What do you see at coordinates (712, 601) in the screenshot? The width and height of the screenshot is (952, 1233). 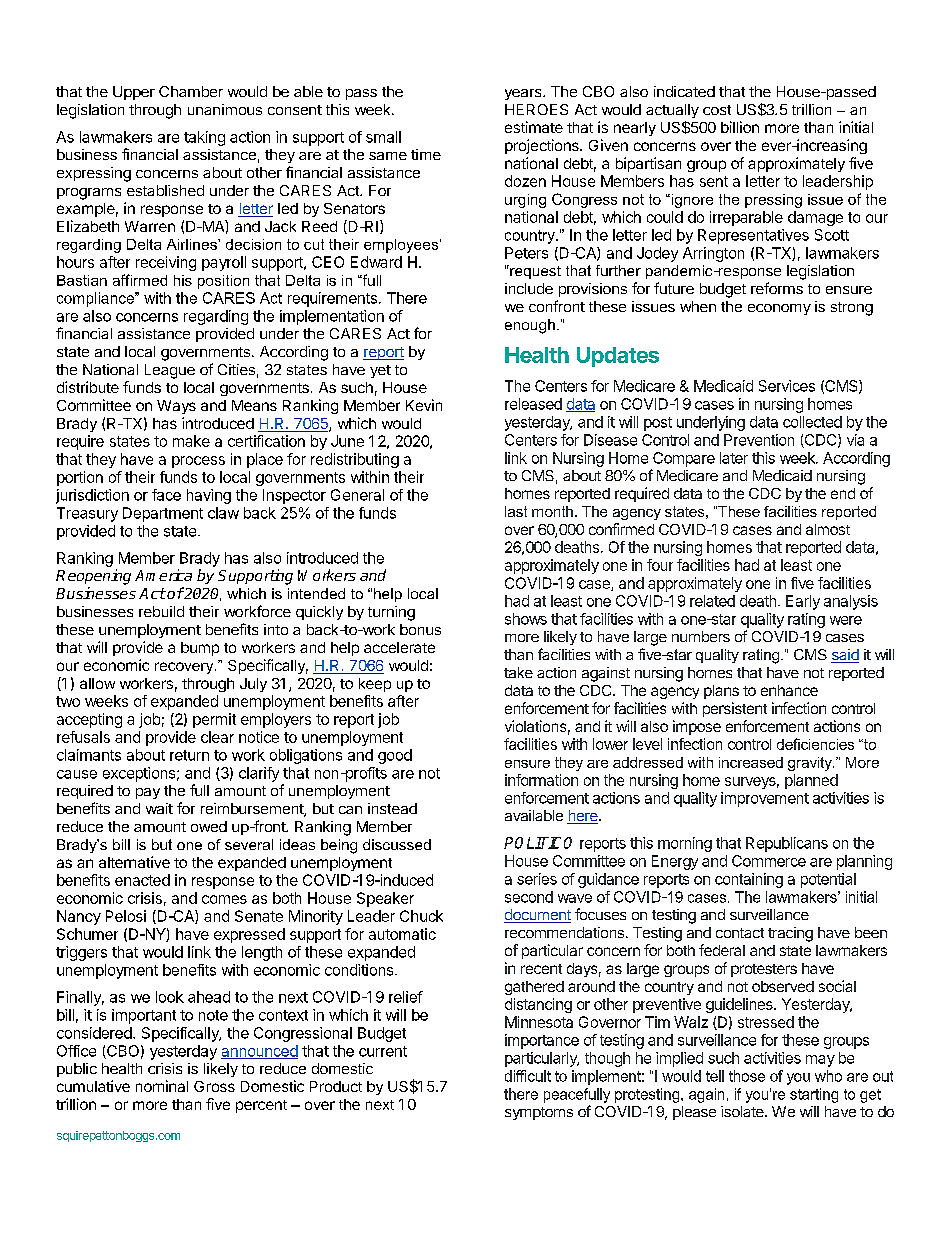 I see `related` at bounding box center [712, 601].
